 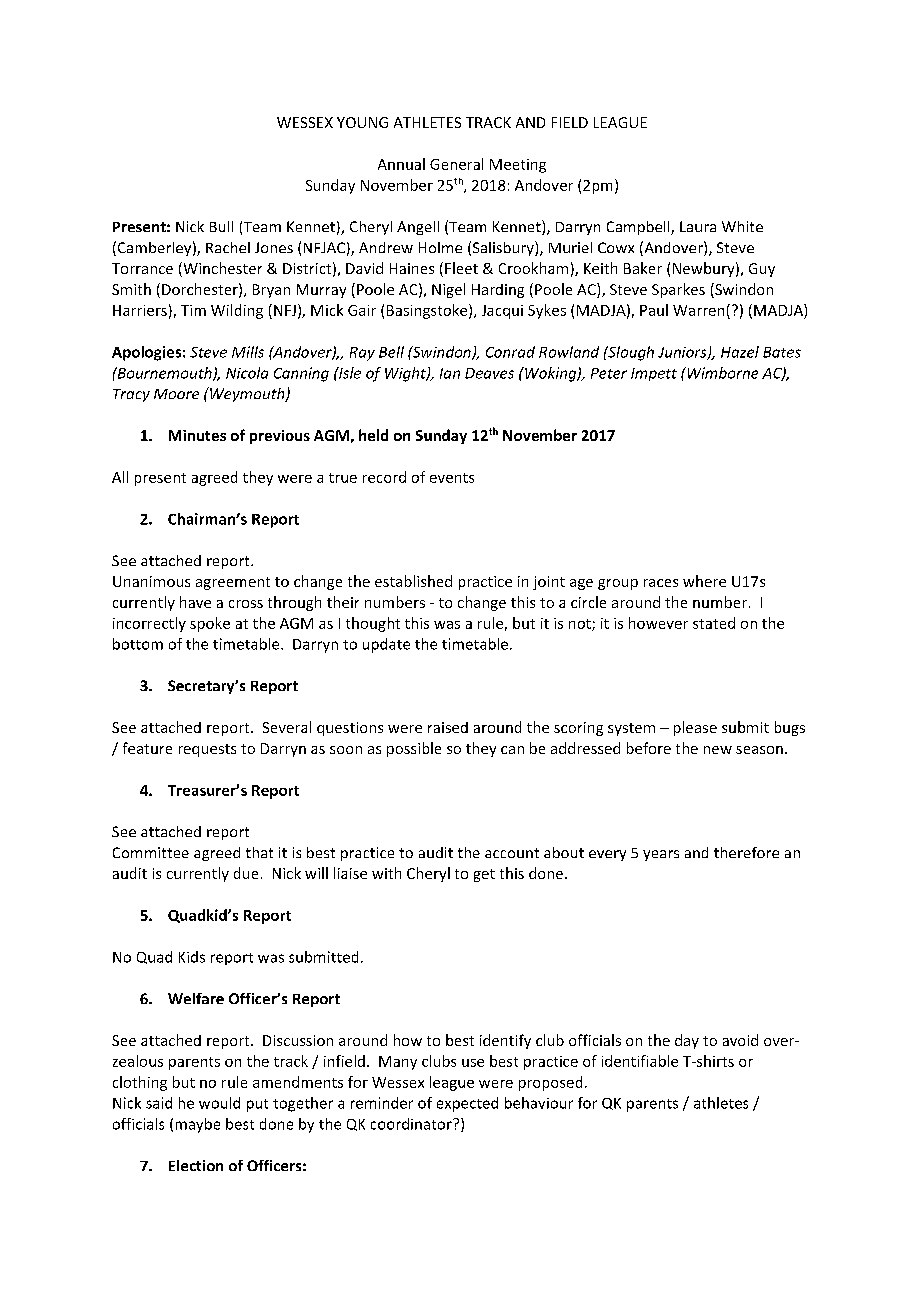 What do you see at coordinates (714, 623) in the image?
I see `stated` at bounding box center [714, 623].
